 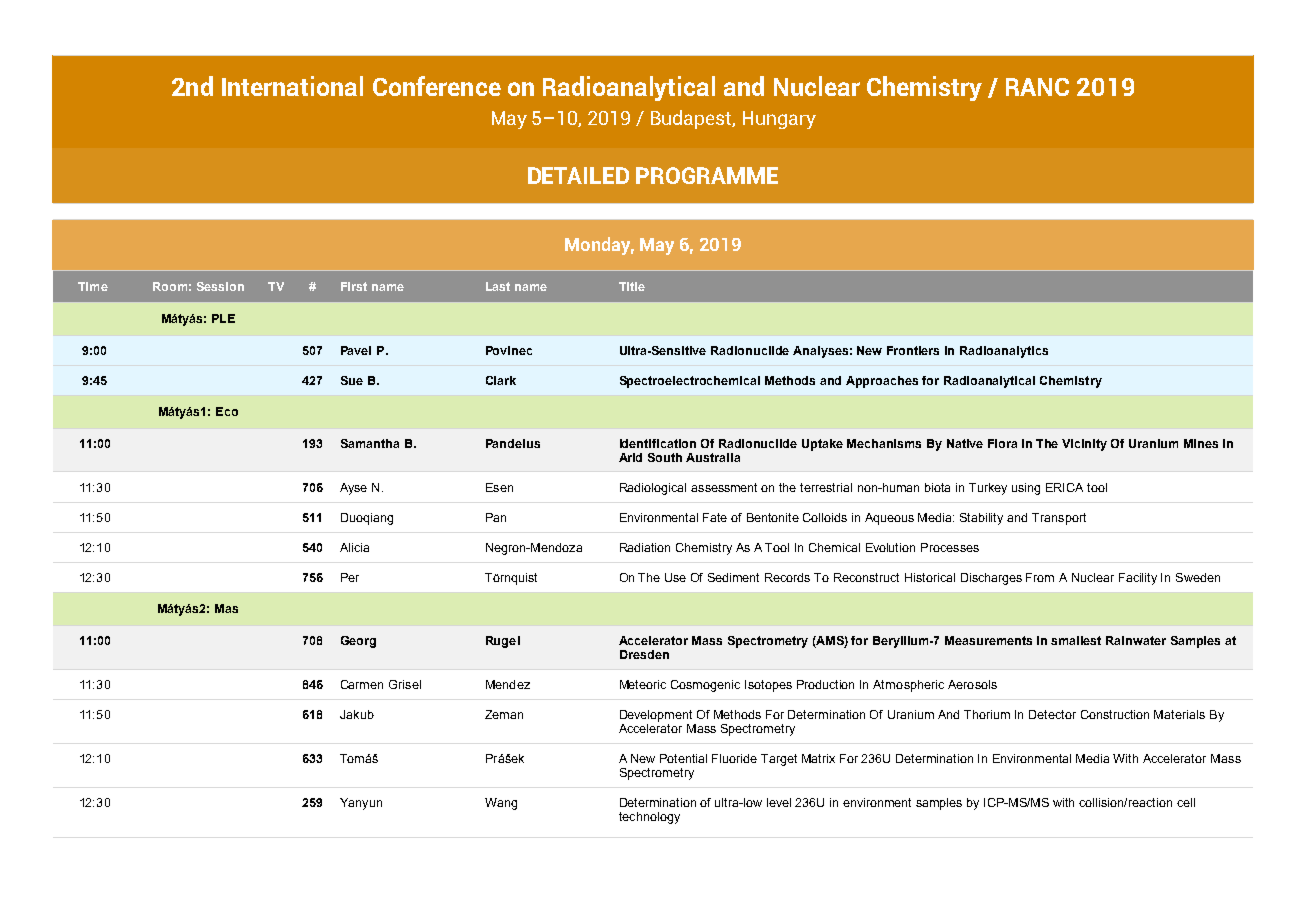 I want to click on Wang, so click(x=501, y=804).
